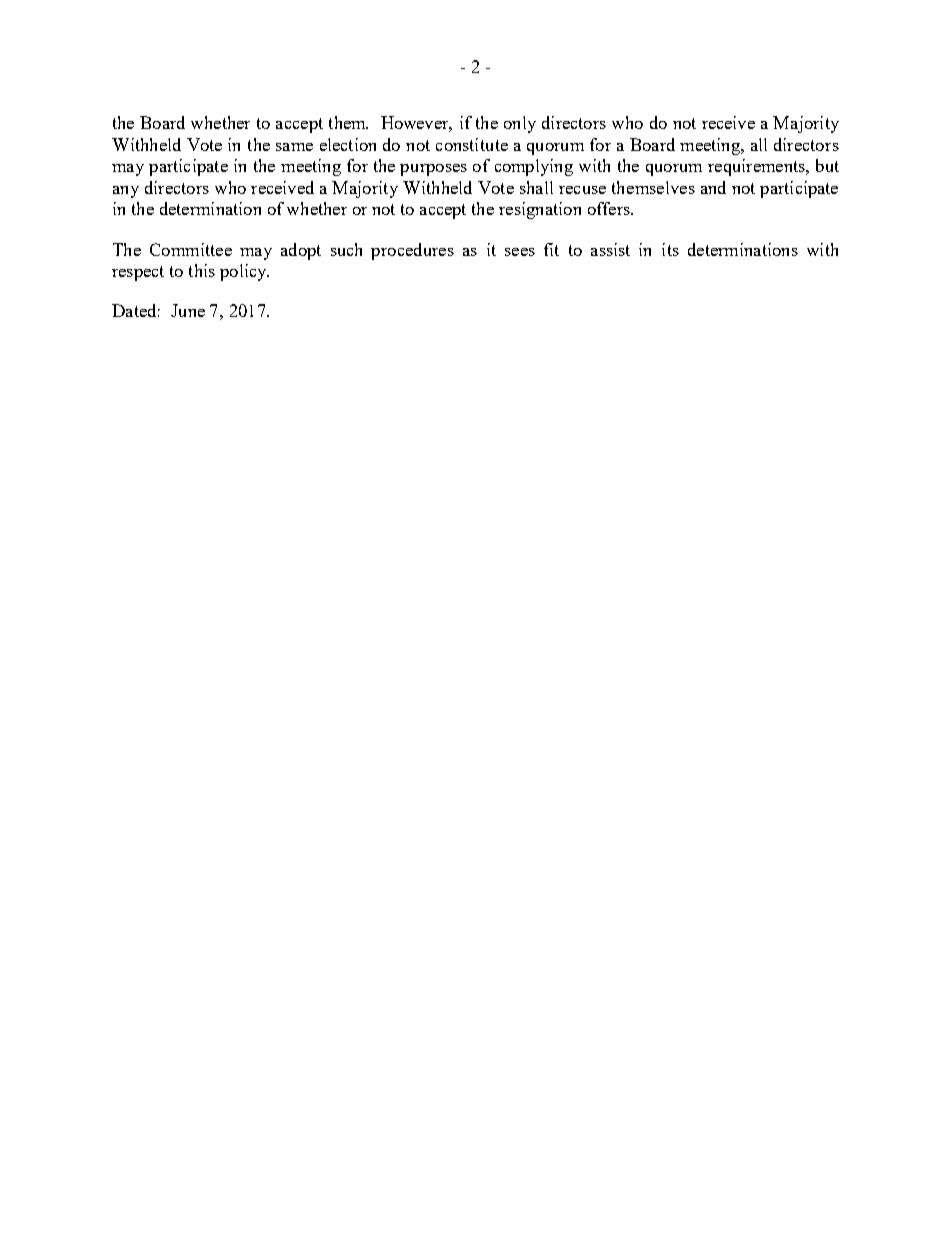 Image resolution: width=952 pixels, height=1233 pixels. What do you see at coordinates (294, 147) in the screenshot?
I see `same` at bounding box center [294, 147].
